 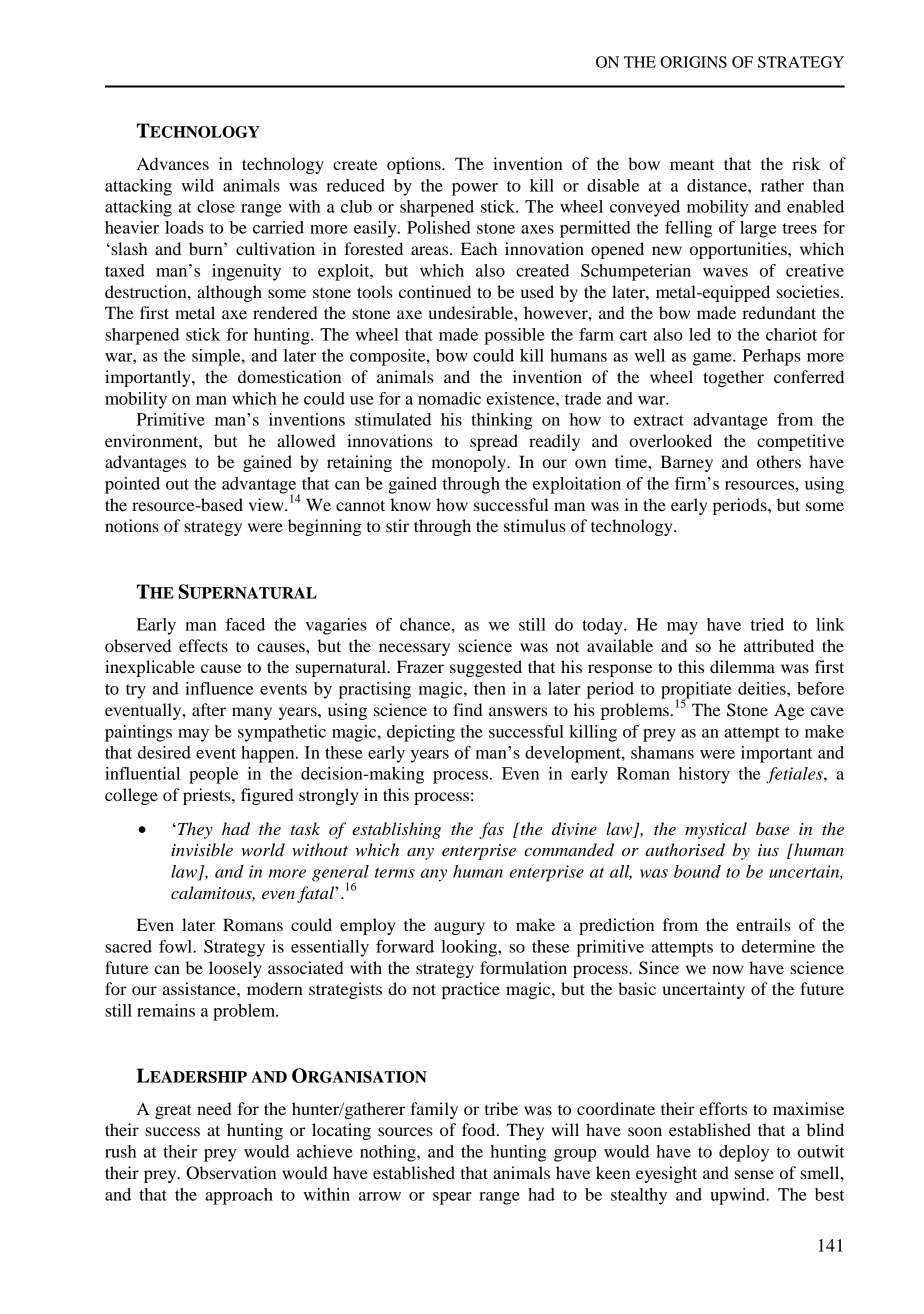 I want to click on effects, so click(x=203, y=645).
